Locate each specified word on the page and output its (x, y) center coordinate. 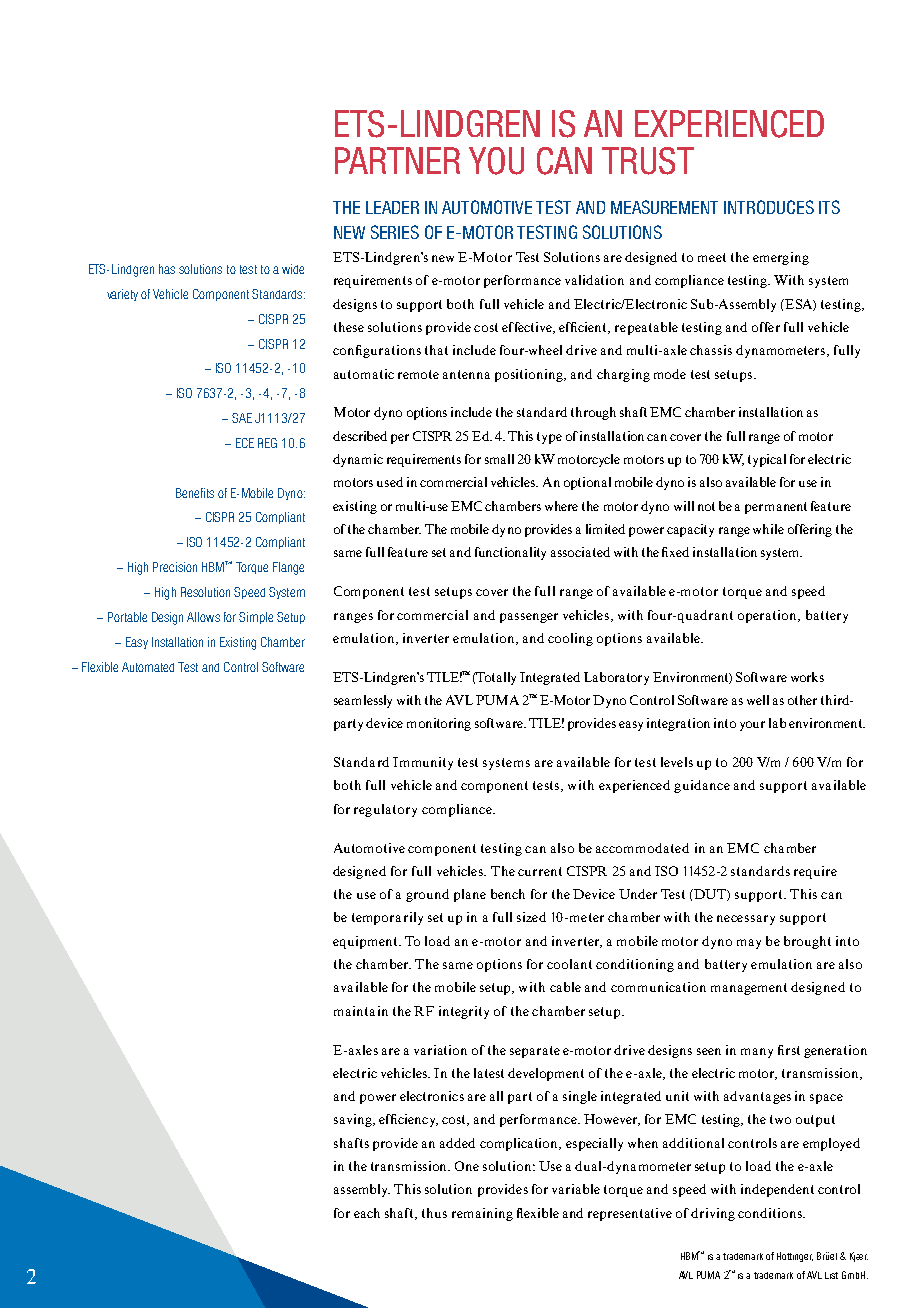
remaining (482, 1214)
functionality (510, 553)
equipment (366, 942)
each (367, 1213)
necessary (746, 920)
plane (470, 895)
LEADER (392, 207)
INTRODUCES (769, 207)
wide (293, 269)
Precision (175, 567)
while (768, 529)
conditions (771, 1213)
